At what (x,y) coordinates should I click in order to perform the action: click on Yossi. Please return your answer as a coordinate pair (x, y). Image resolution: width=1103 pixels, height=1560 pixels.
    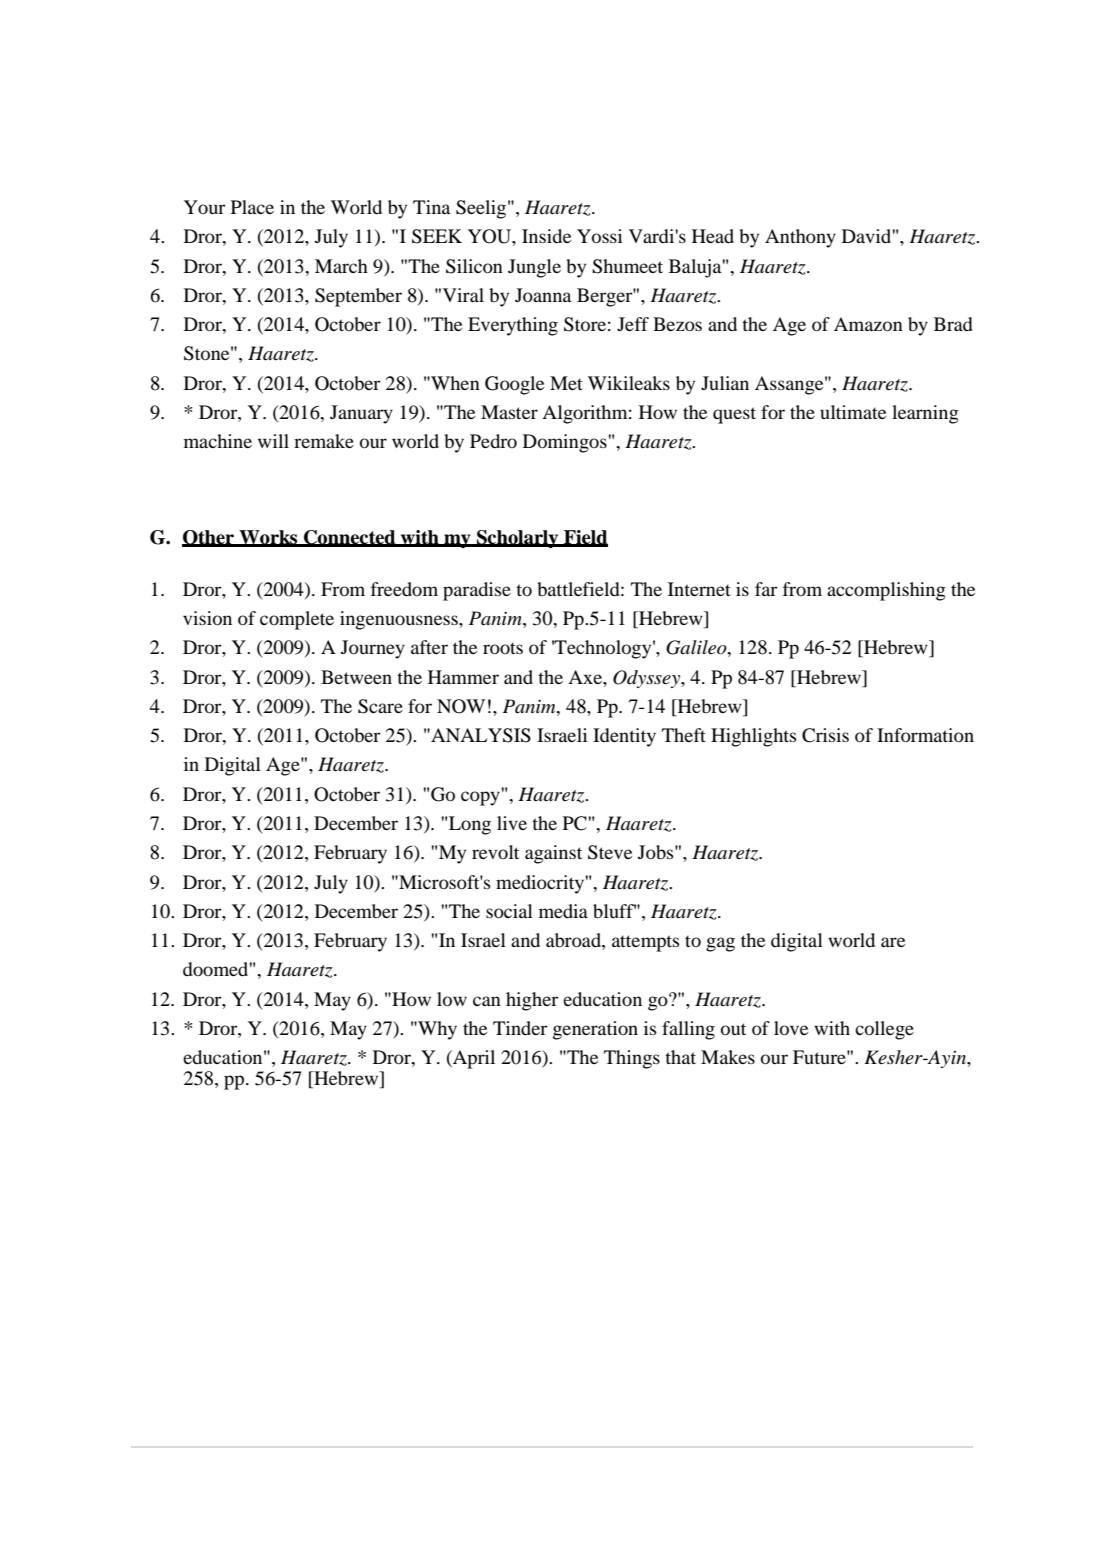
    Looking at the image, I should click on (599, 236).
